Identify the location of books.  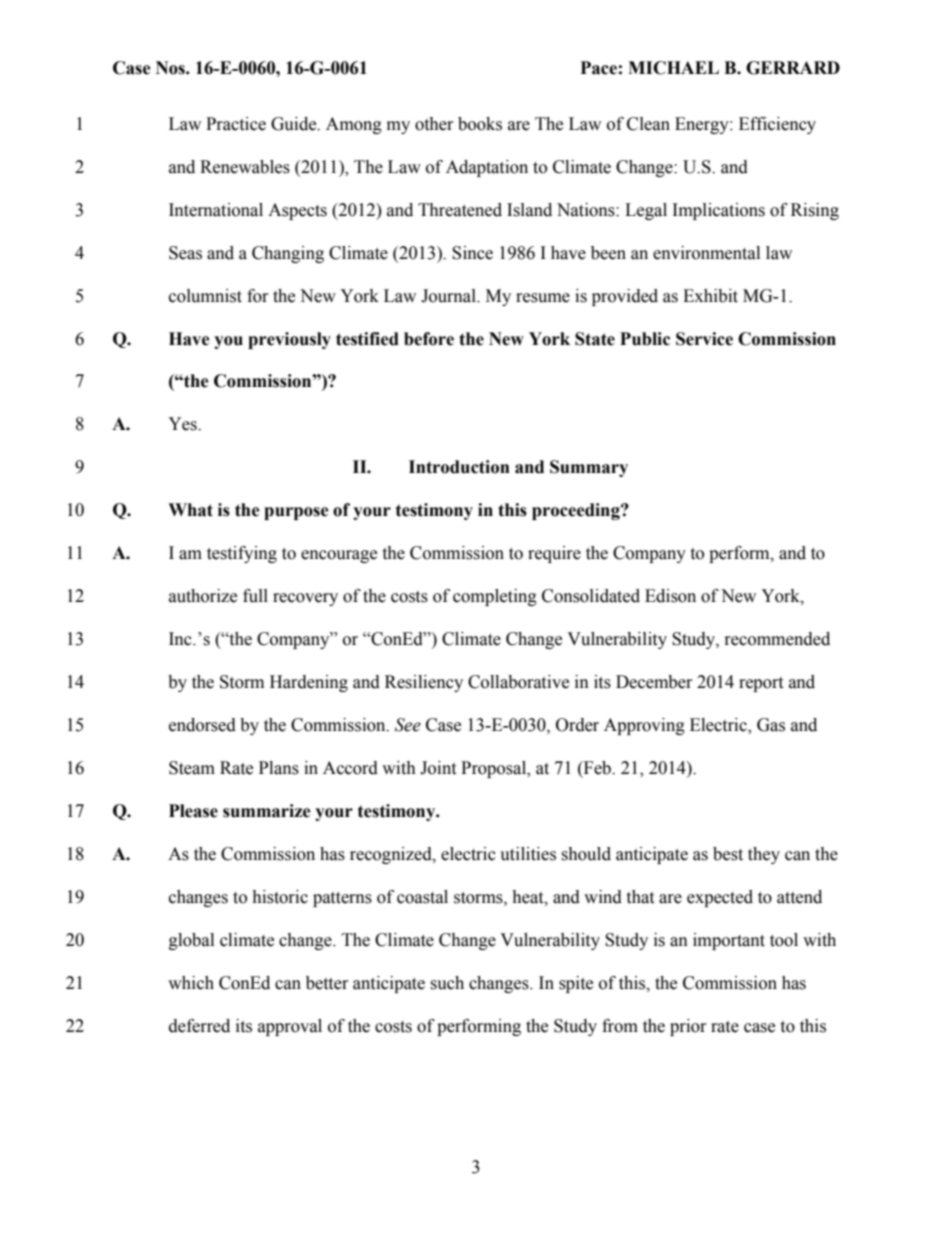
(480, 124).
